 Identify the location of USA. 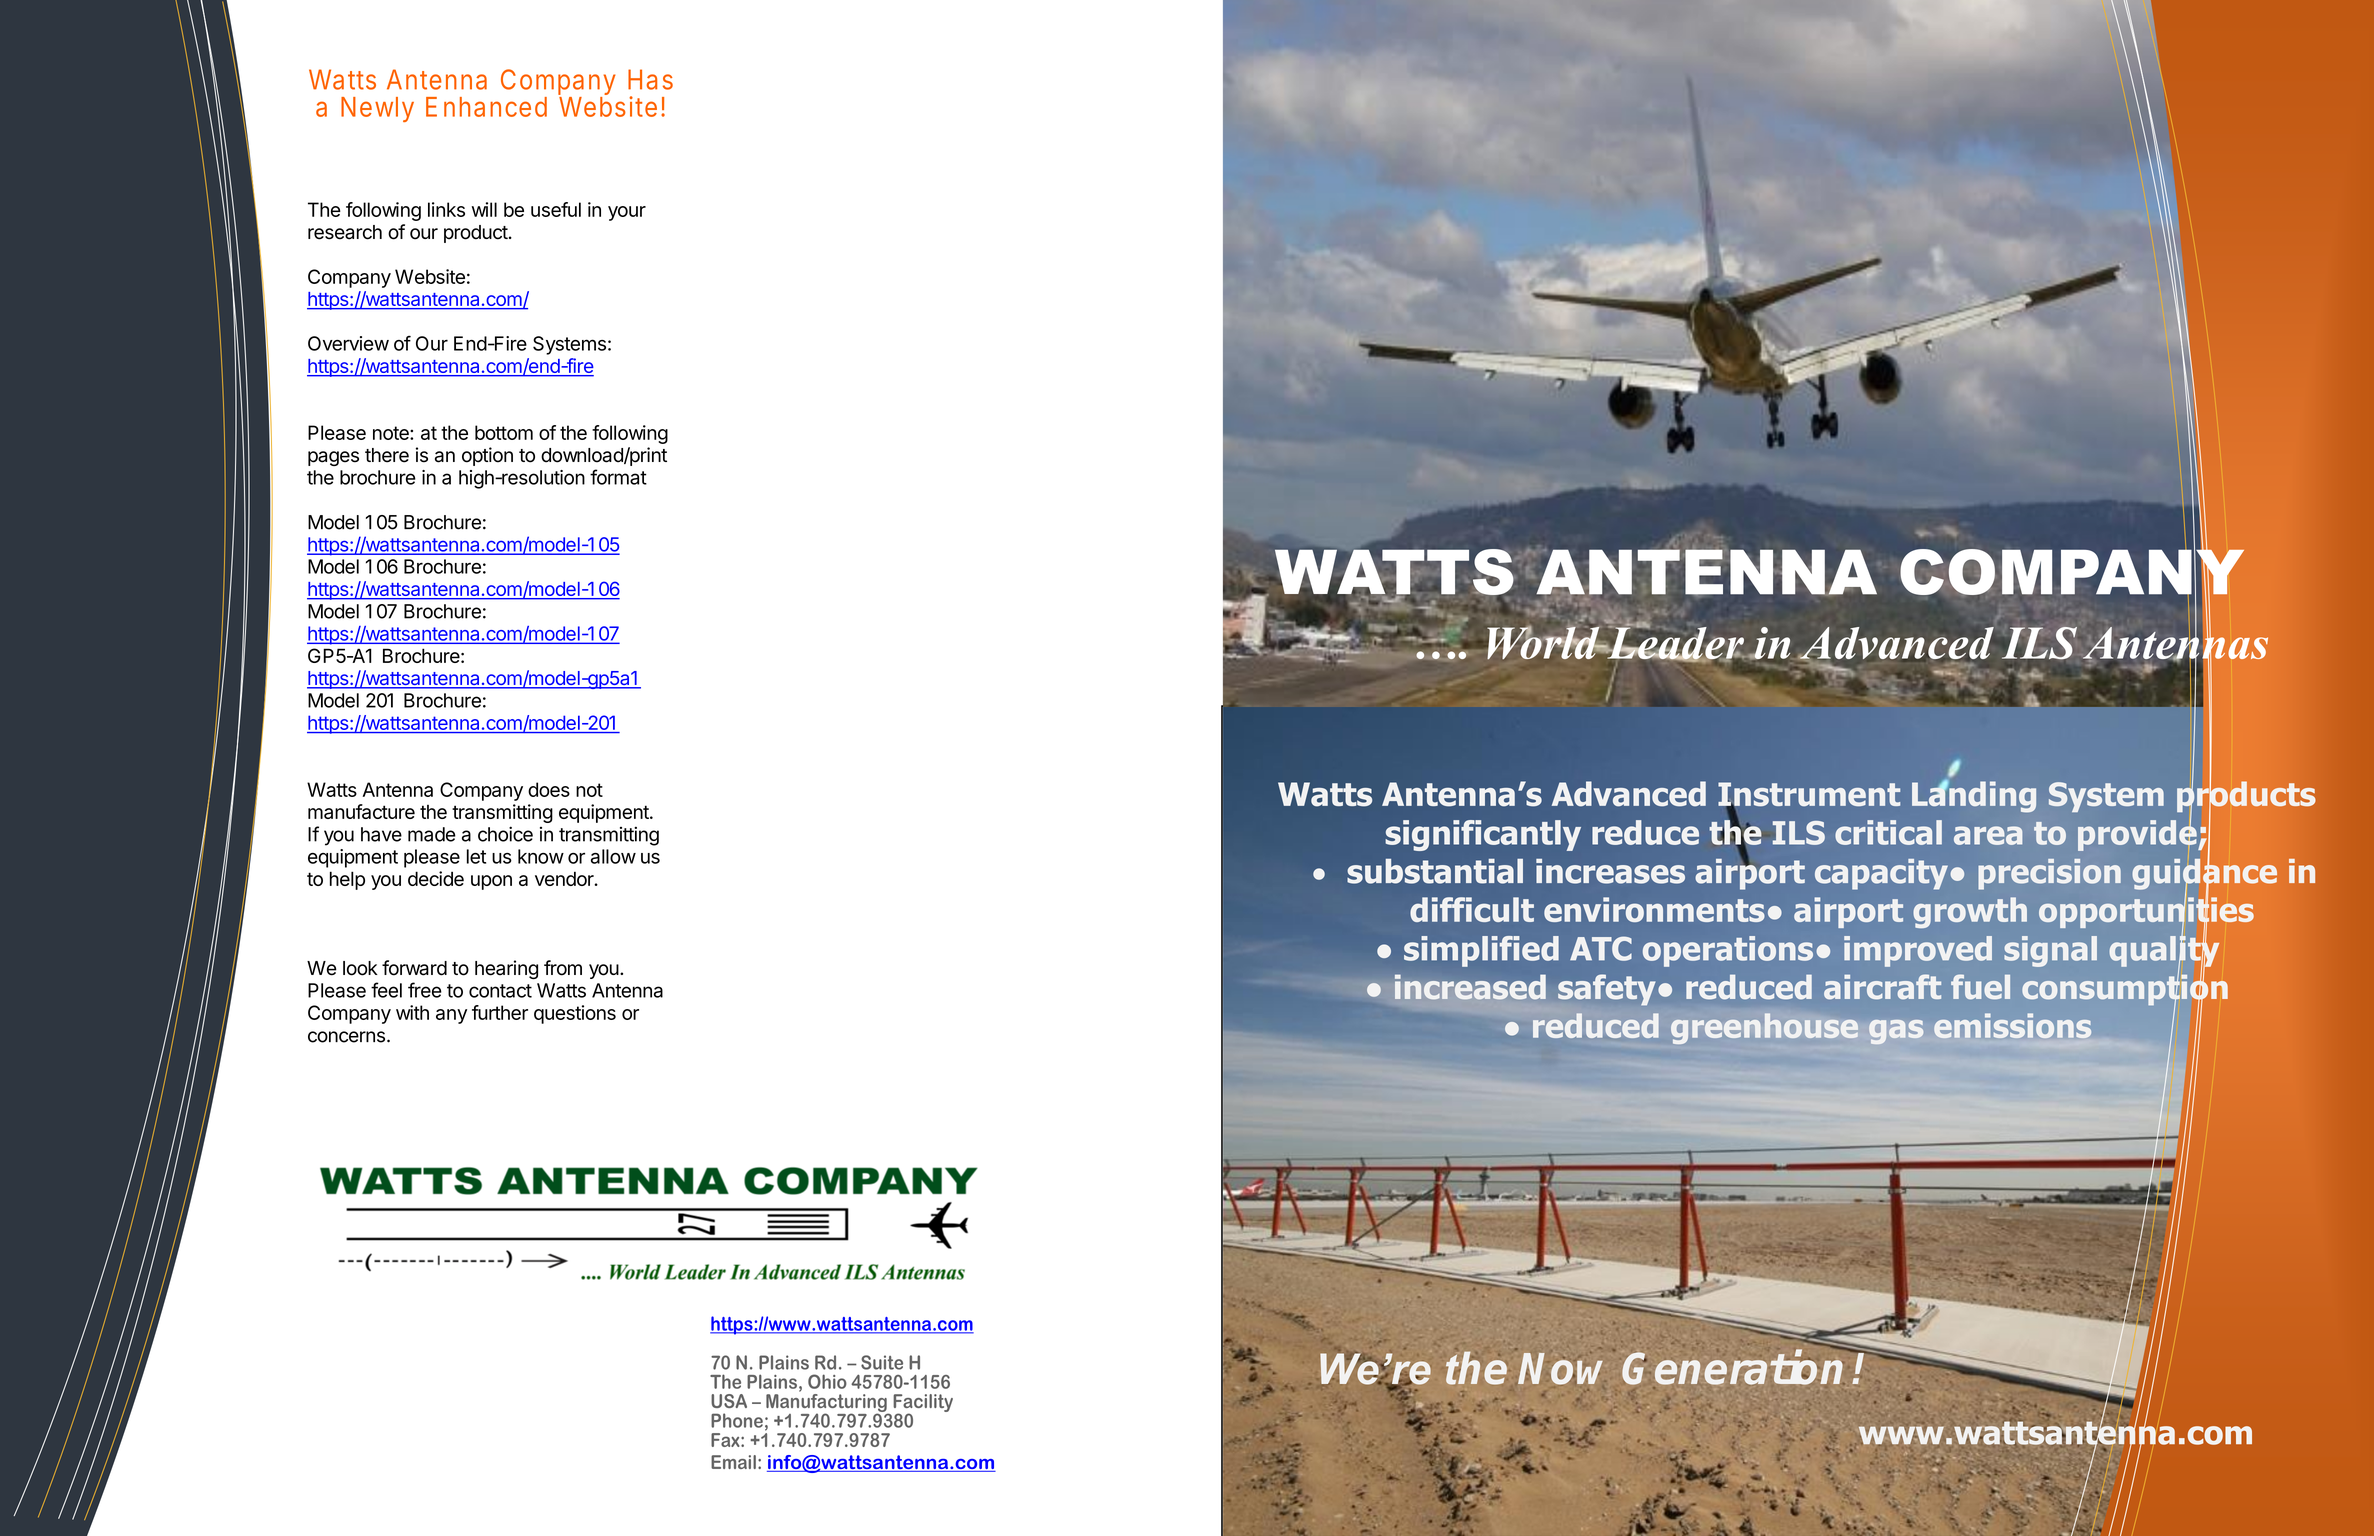
(729, 1401).
